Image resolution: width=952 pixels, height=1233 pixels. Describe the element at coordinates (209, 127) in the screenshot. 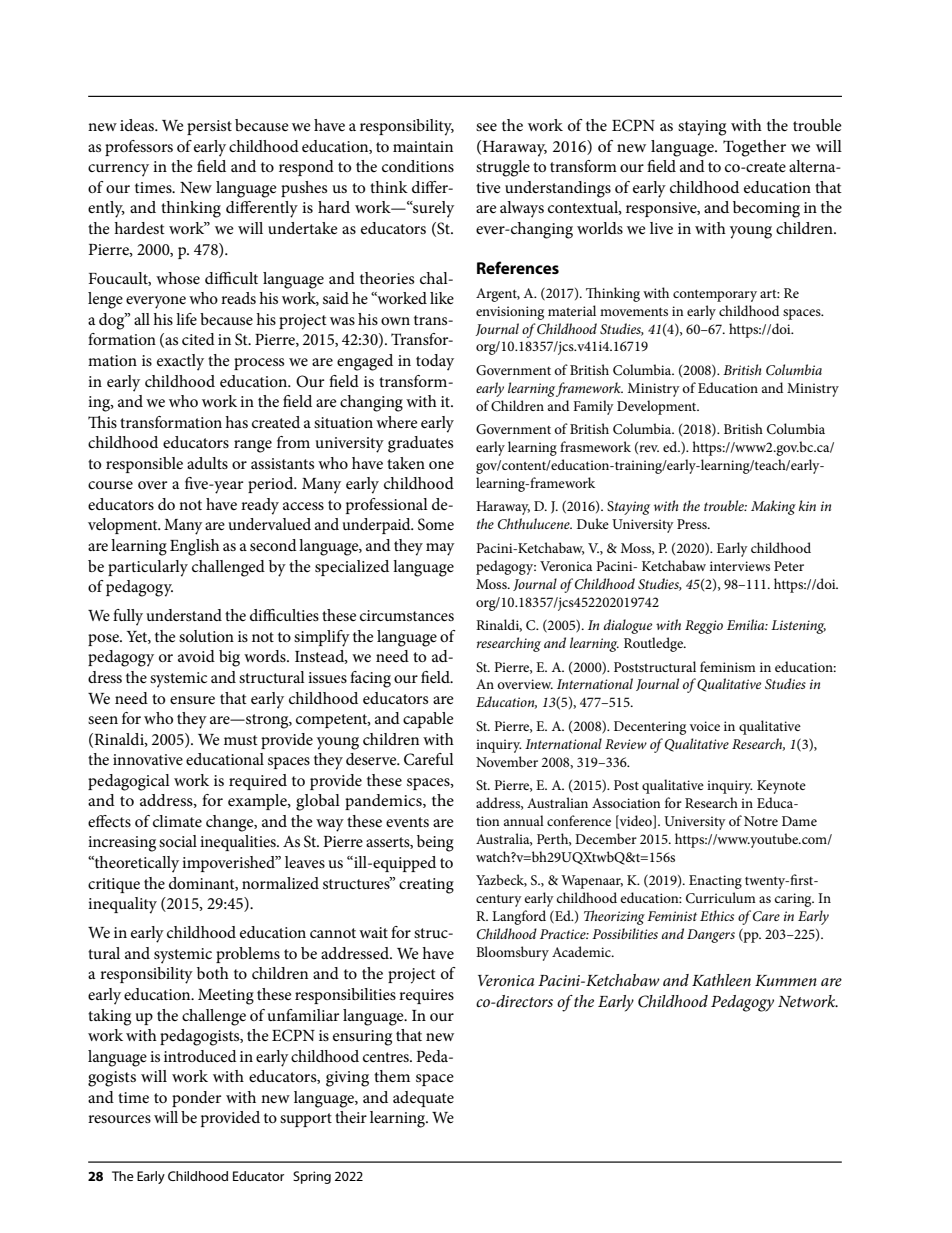

I see `persist` at that location.
